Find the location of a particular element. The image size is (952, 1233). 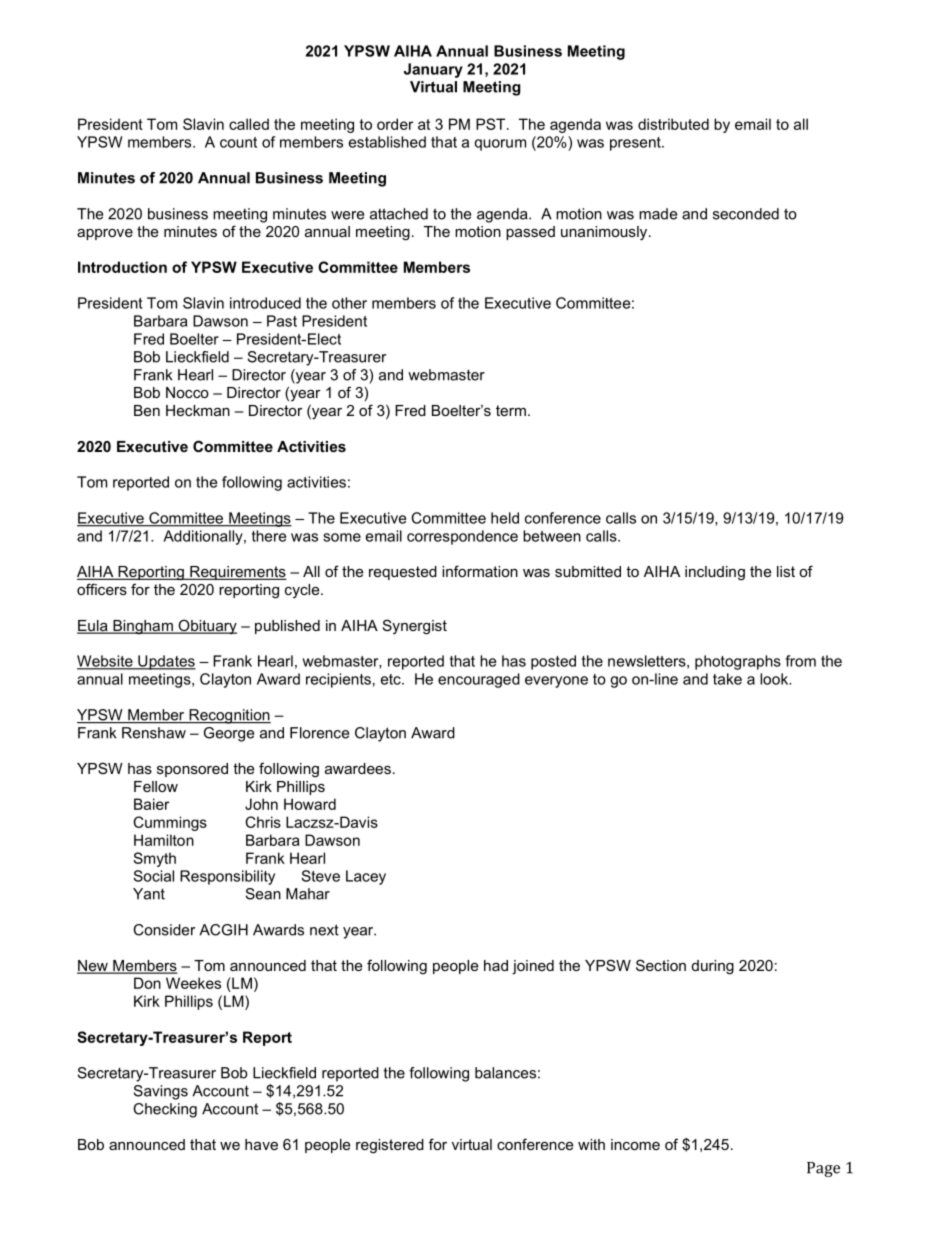

Checking is located at coordinates (165, 1110).
